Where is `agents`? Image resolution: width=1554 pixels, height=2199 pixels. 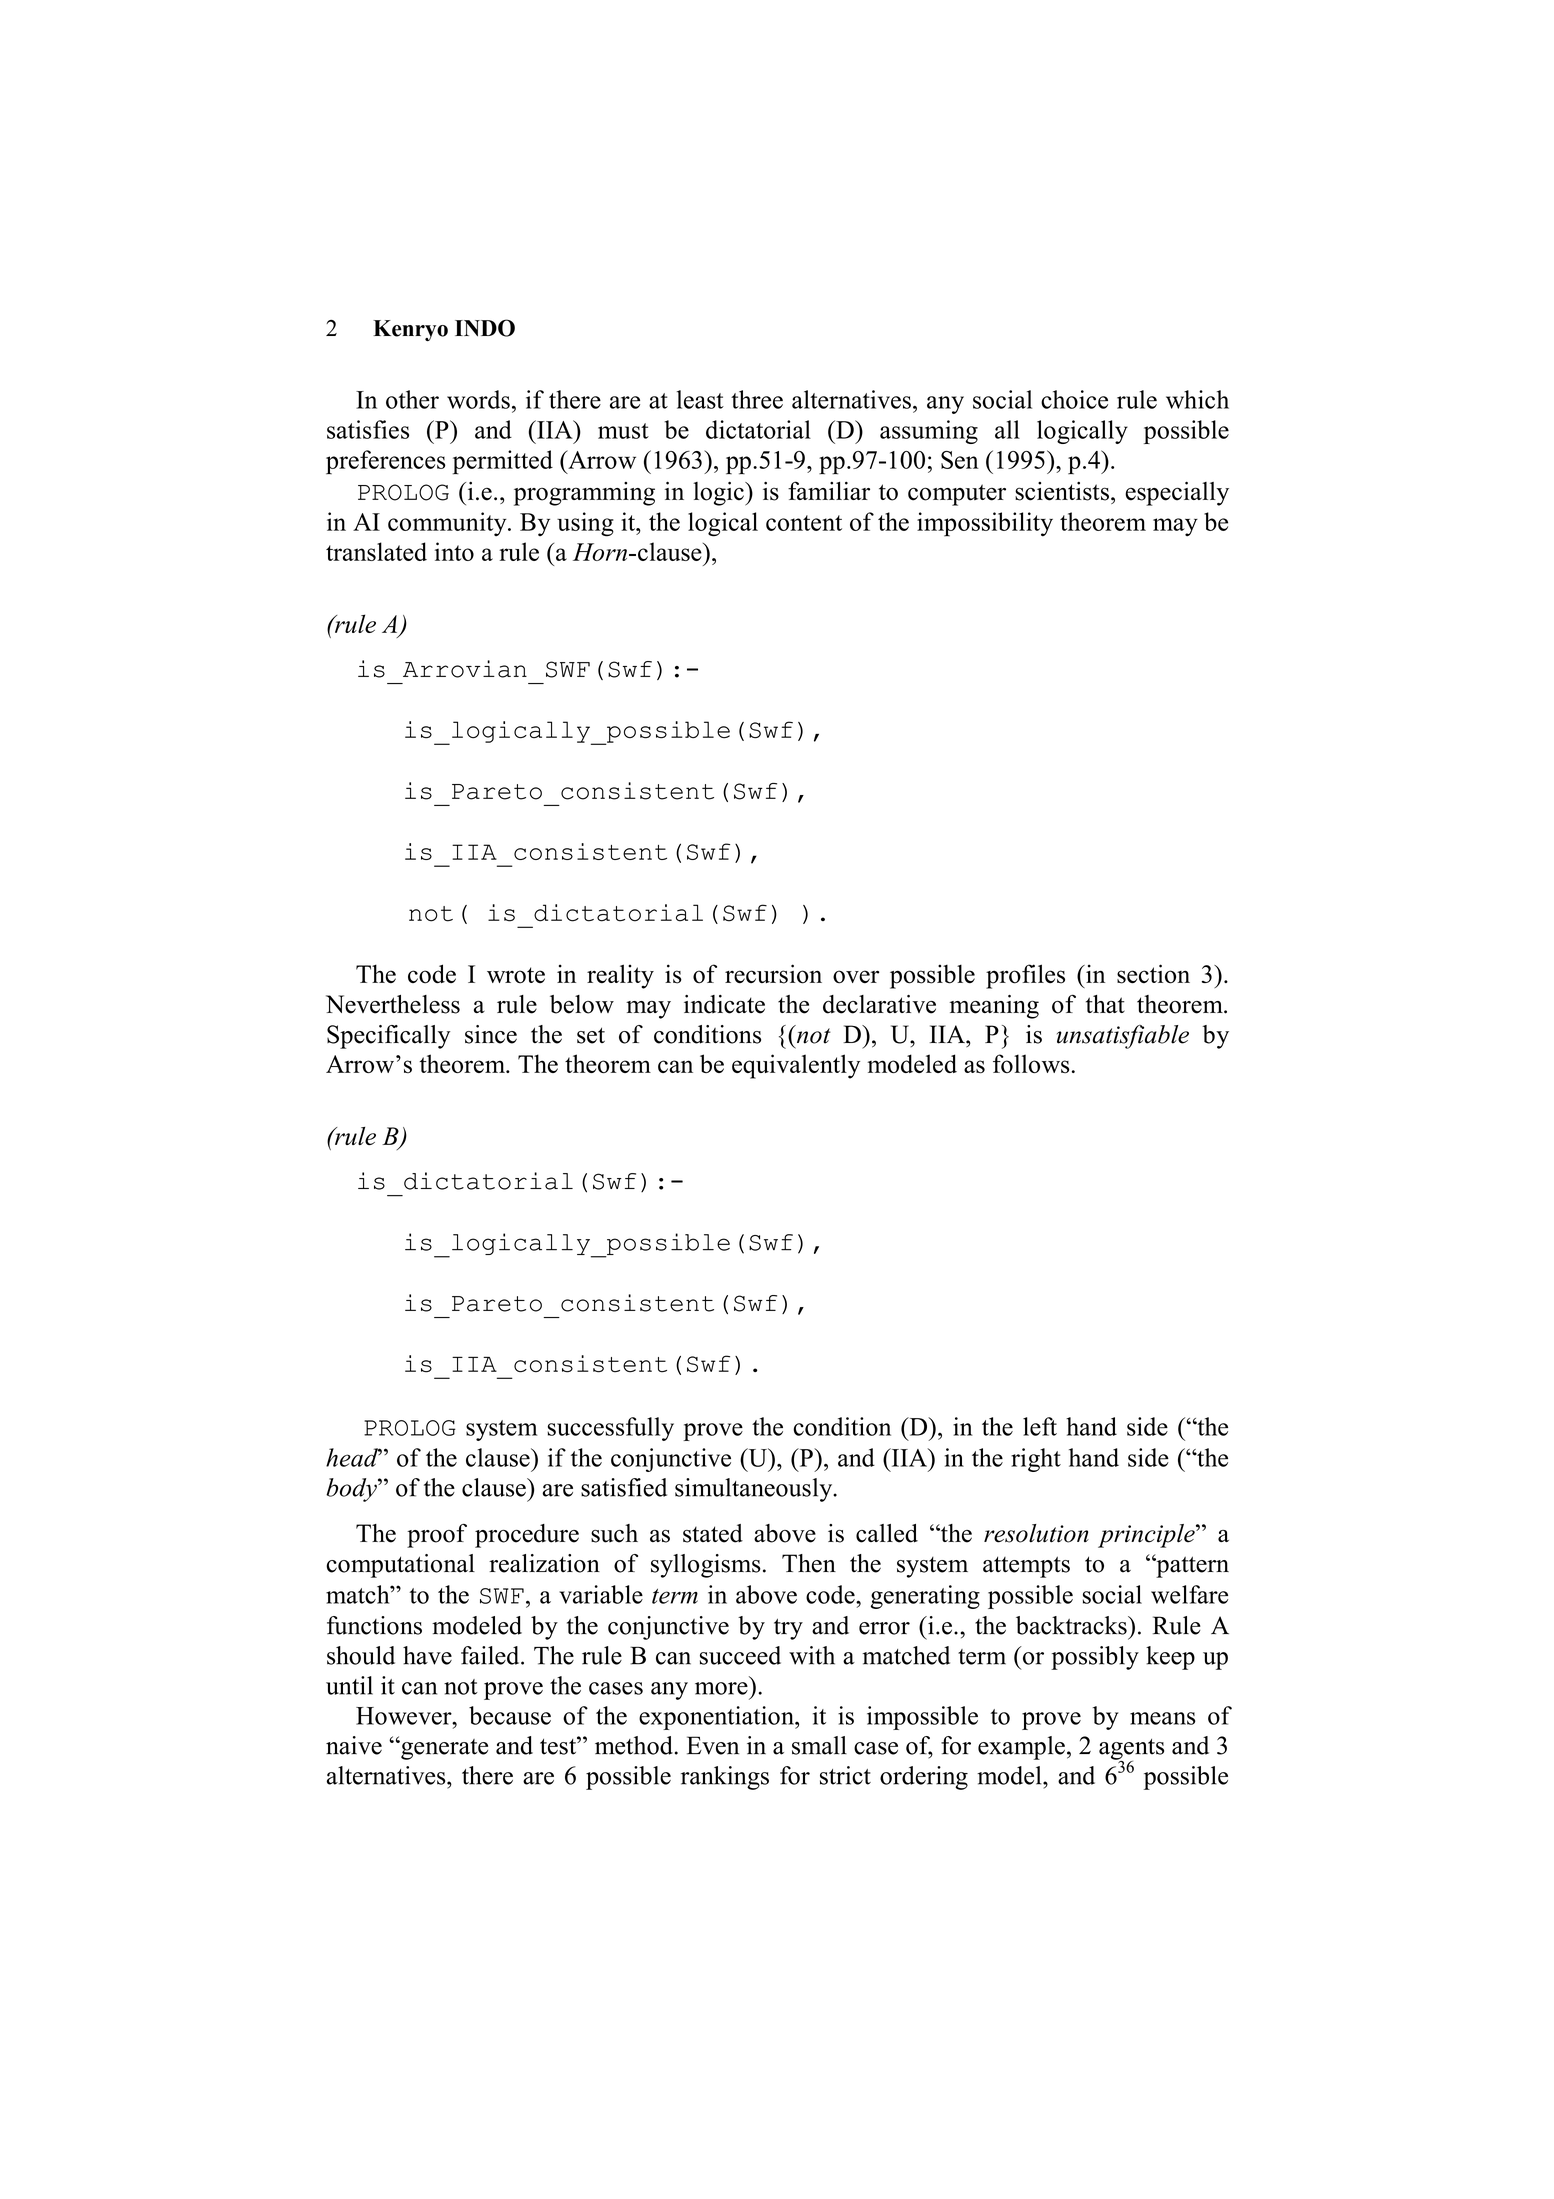 agents is located at coordinates (1131, 1750).
